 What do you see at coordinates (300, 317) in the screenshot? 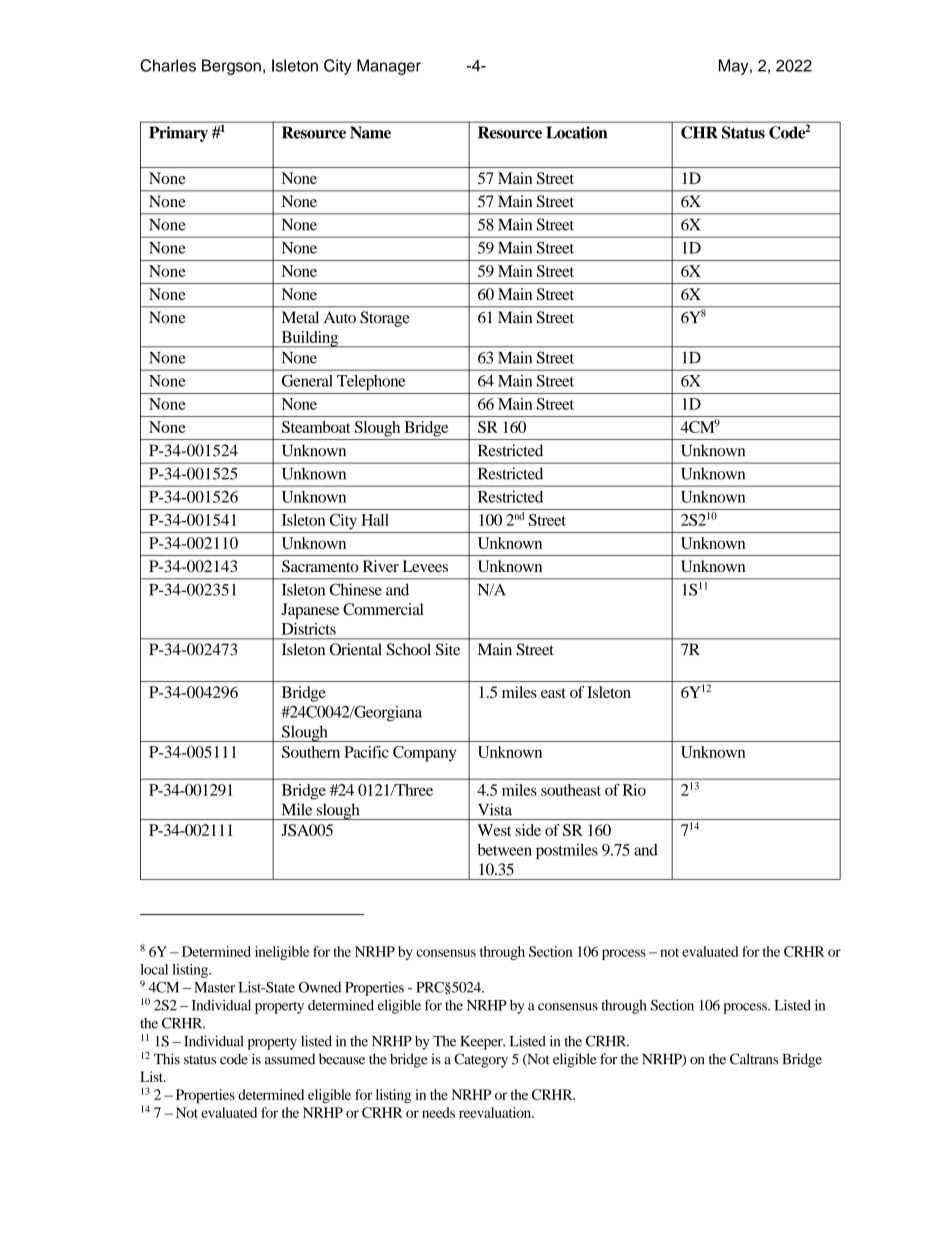
I see `Metal` at bounding box center [300, 317].
